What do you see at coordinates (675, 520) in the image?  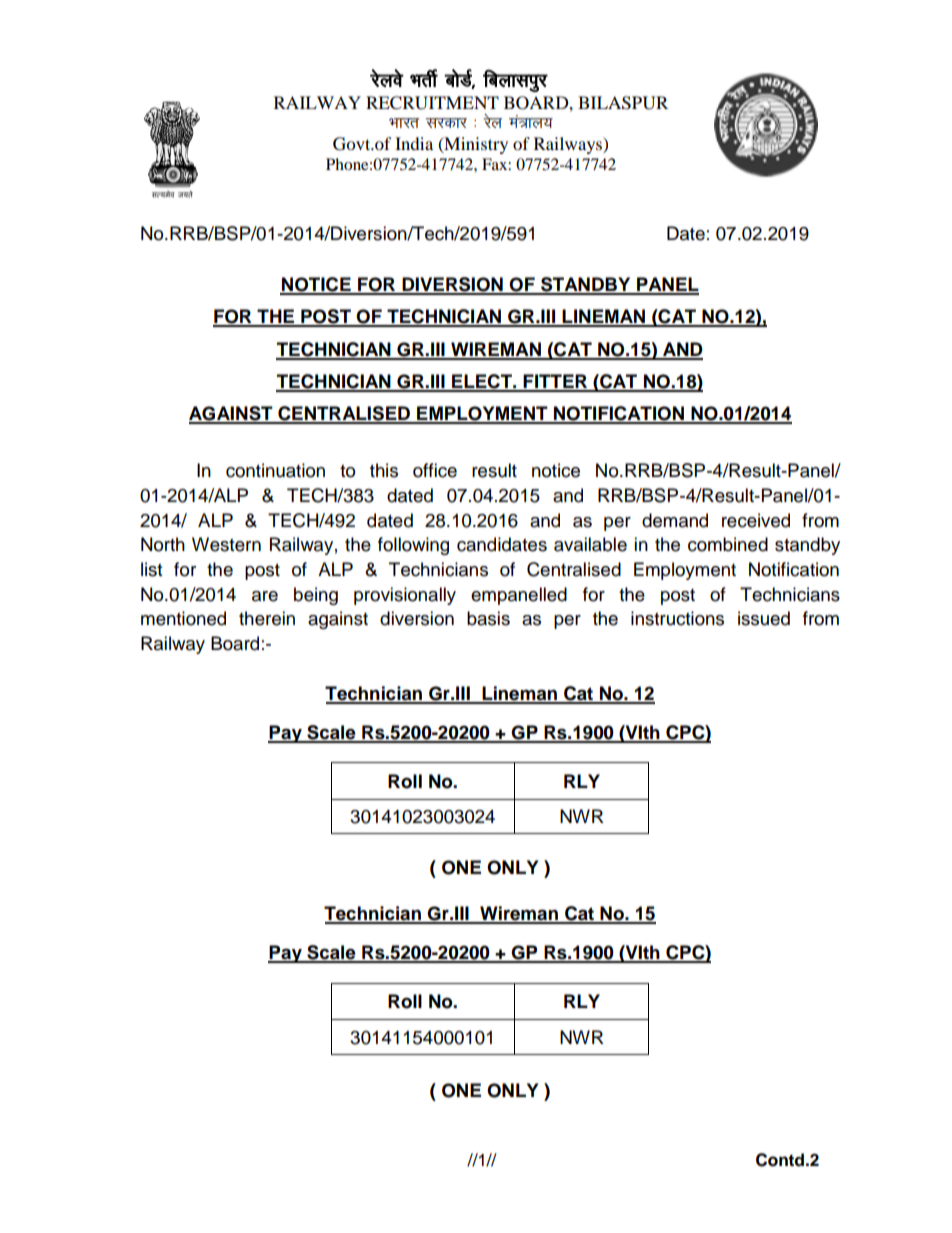 I see `demand` at bounding box center [675, 520].
